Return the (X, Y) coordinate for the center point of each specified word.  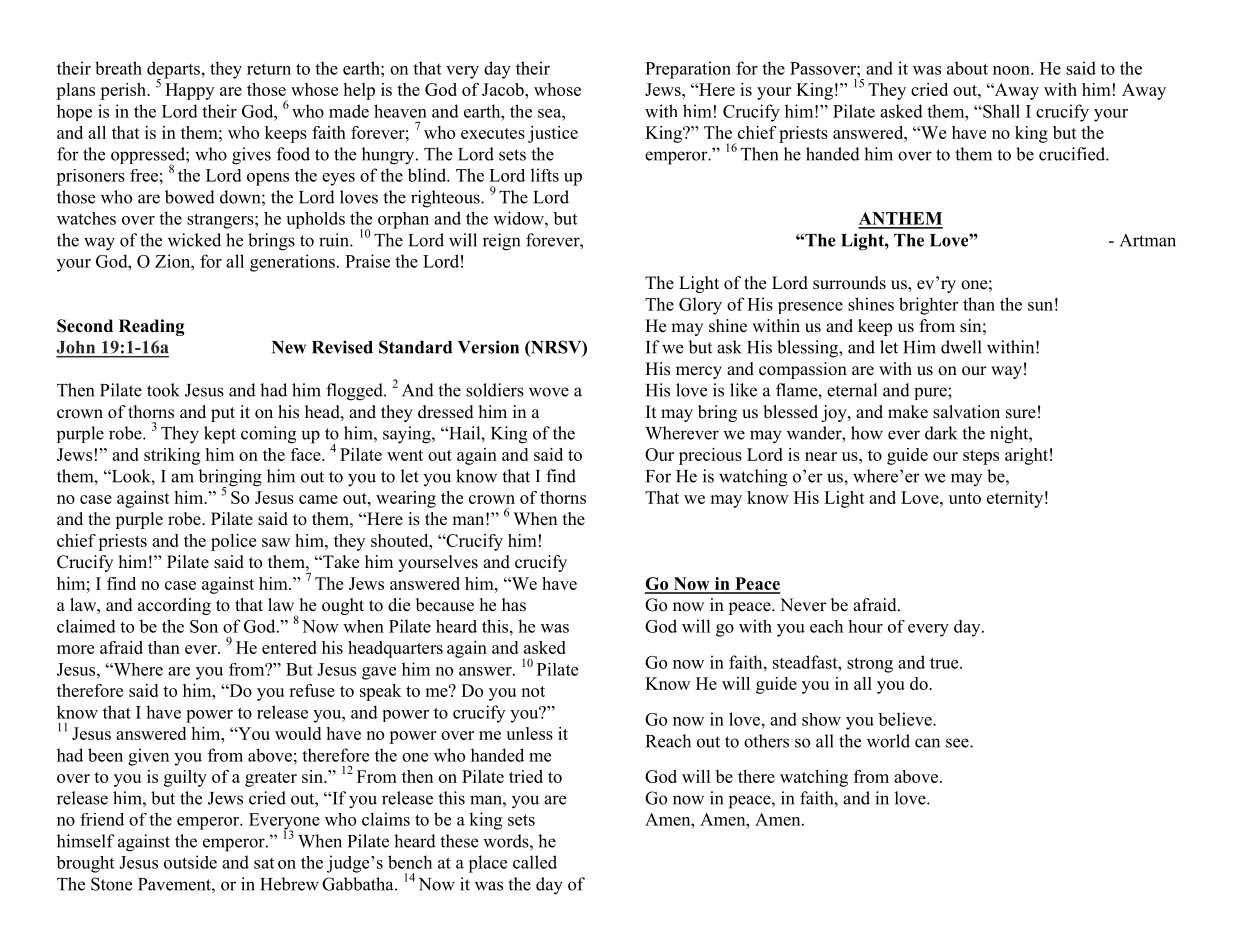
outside (190, 862)
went (405, 455)
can (927, 743)
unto (965, 498)
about (967, 68)
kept (220, 435)
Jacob (504, 89)
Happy (189, 91)
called (535, 862)
